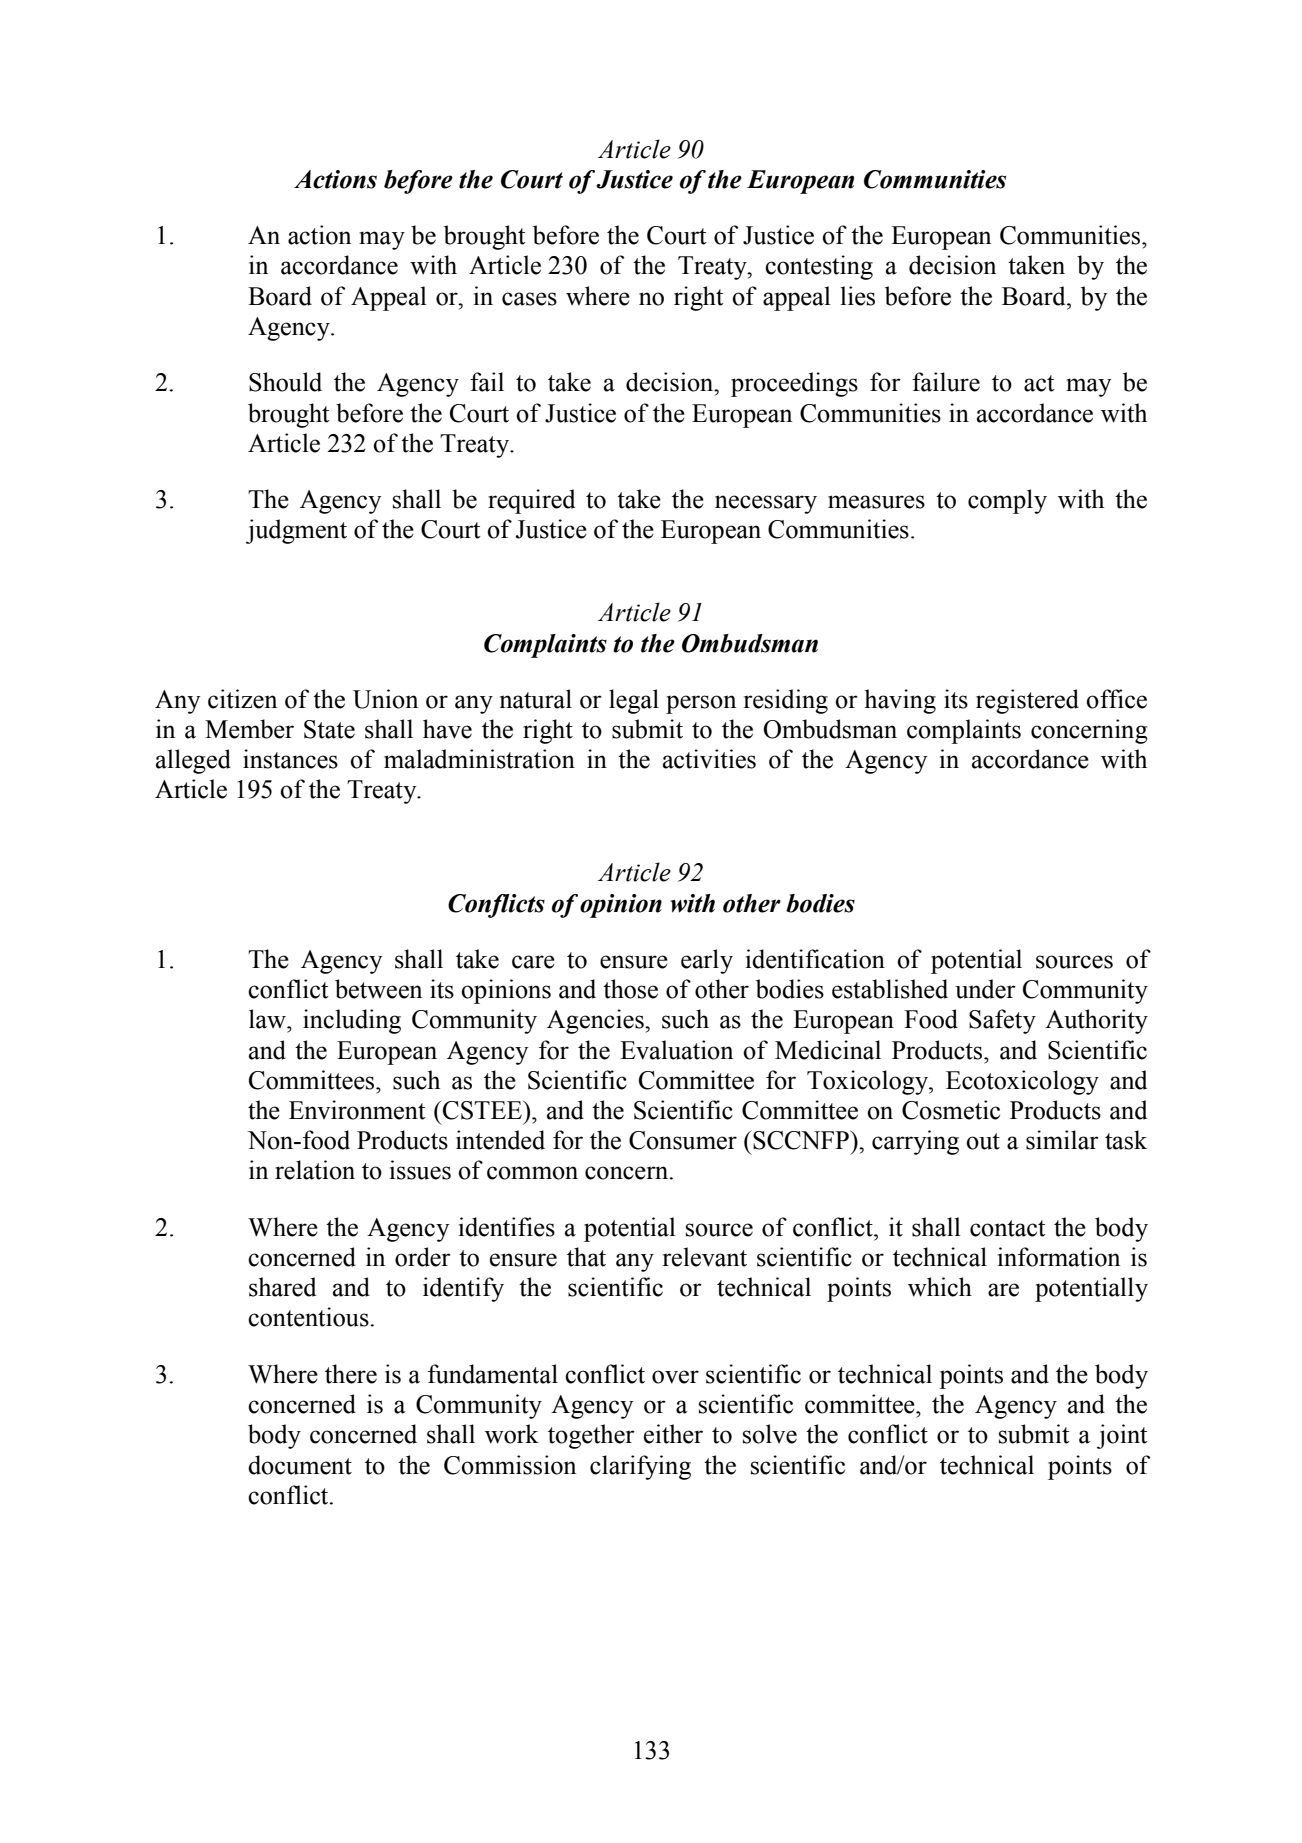 The height and width of the image is (1843, 1302). I want to click on cases, so click(529, 299).
